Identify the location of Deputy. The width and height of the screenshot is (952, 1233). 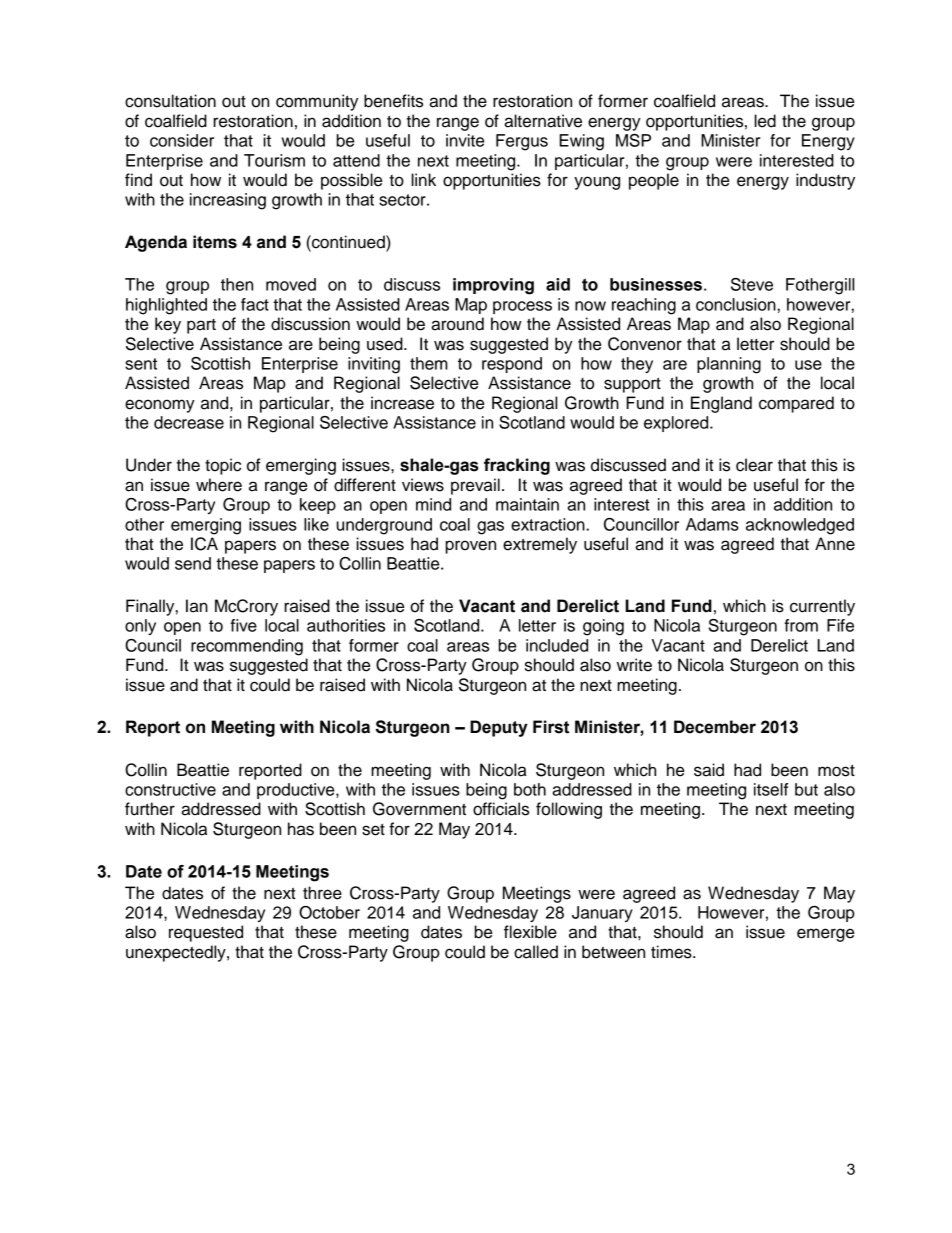
(499, 728).
